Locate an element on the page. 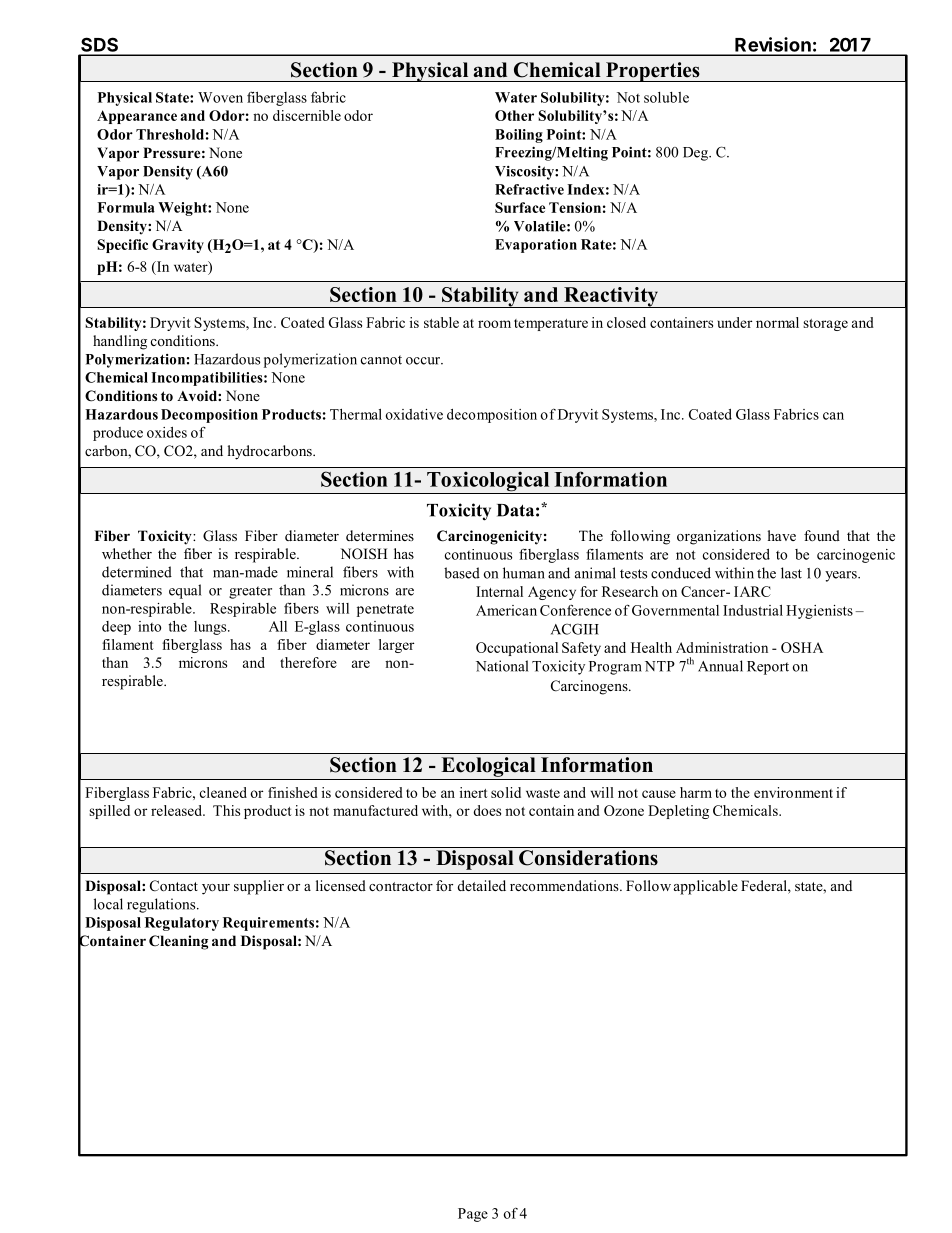 The width and height of the image is (952, 1233). Other is located at coordinates (514, 115).
